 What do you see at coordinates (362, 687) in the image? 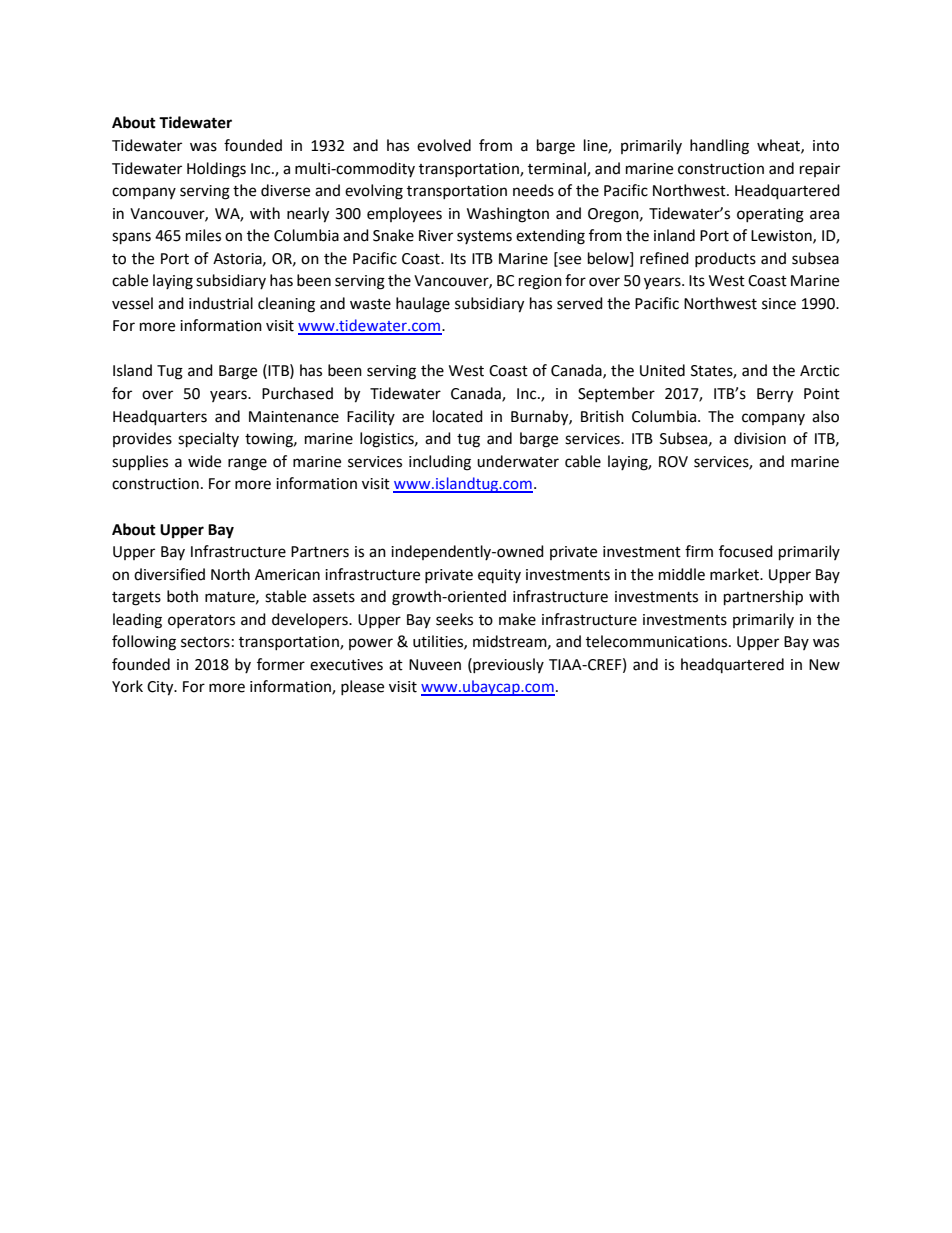
I see `please` at bounding box center [362, 687].
